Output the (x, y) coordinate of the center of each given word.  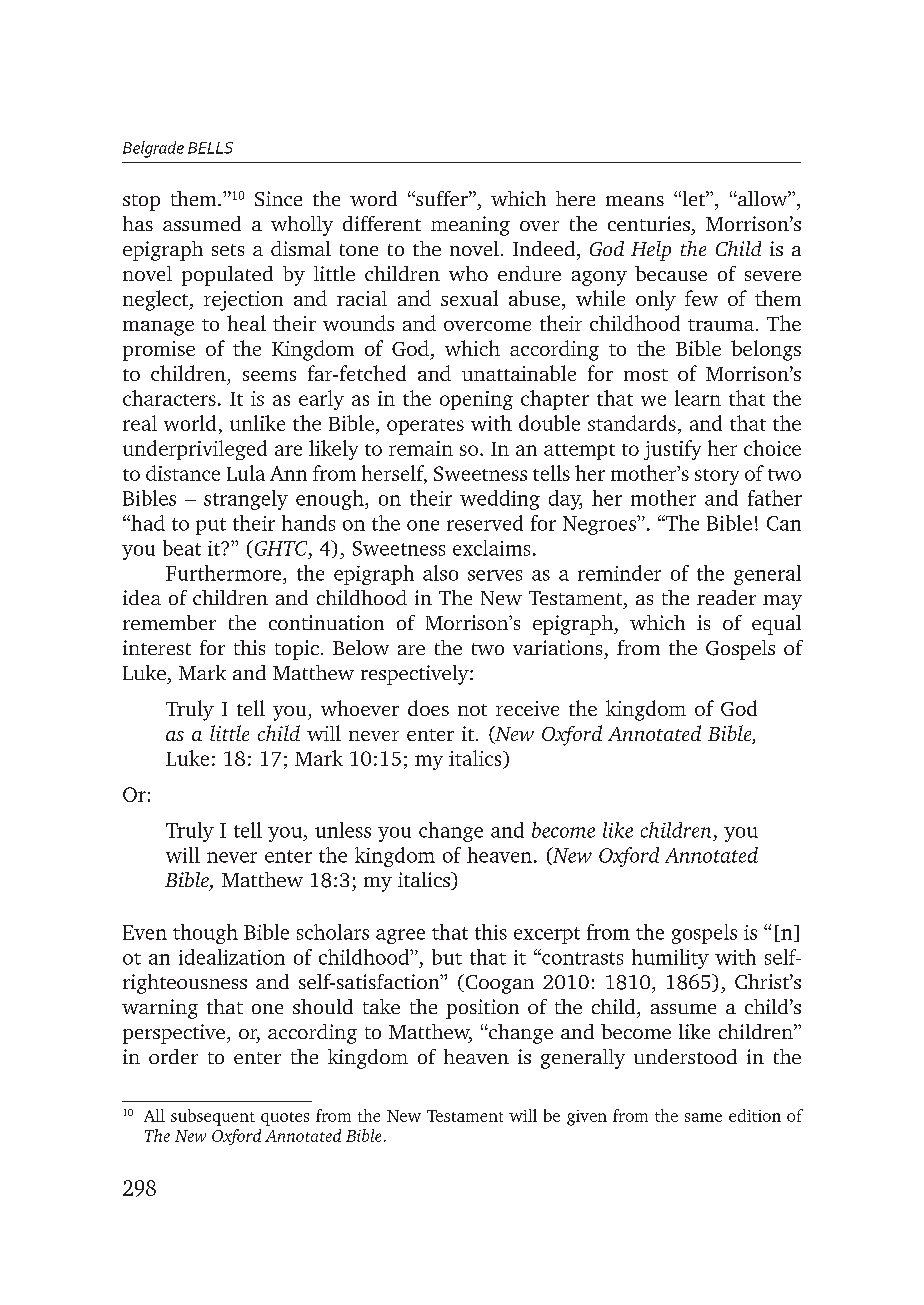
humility (670, 959)
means (635, 201)
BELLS (210, 148)
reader (726, 597)
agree (400, 936)
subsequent (213, 1117)
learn (698, 398)
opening (476, 400)
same (703, 1117)
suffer (442, 198)
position (482, 1009)
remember (169, 622)
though (205, 934)
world (190, 423)
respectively (416, 675)
